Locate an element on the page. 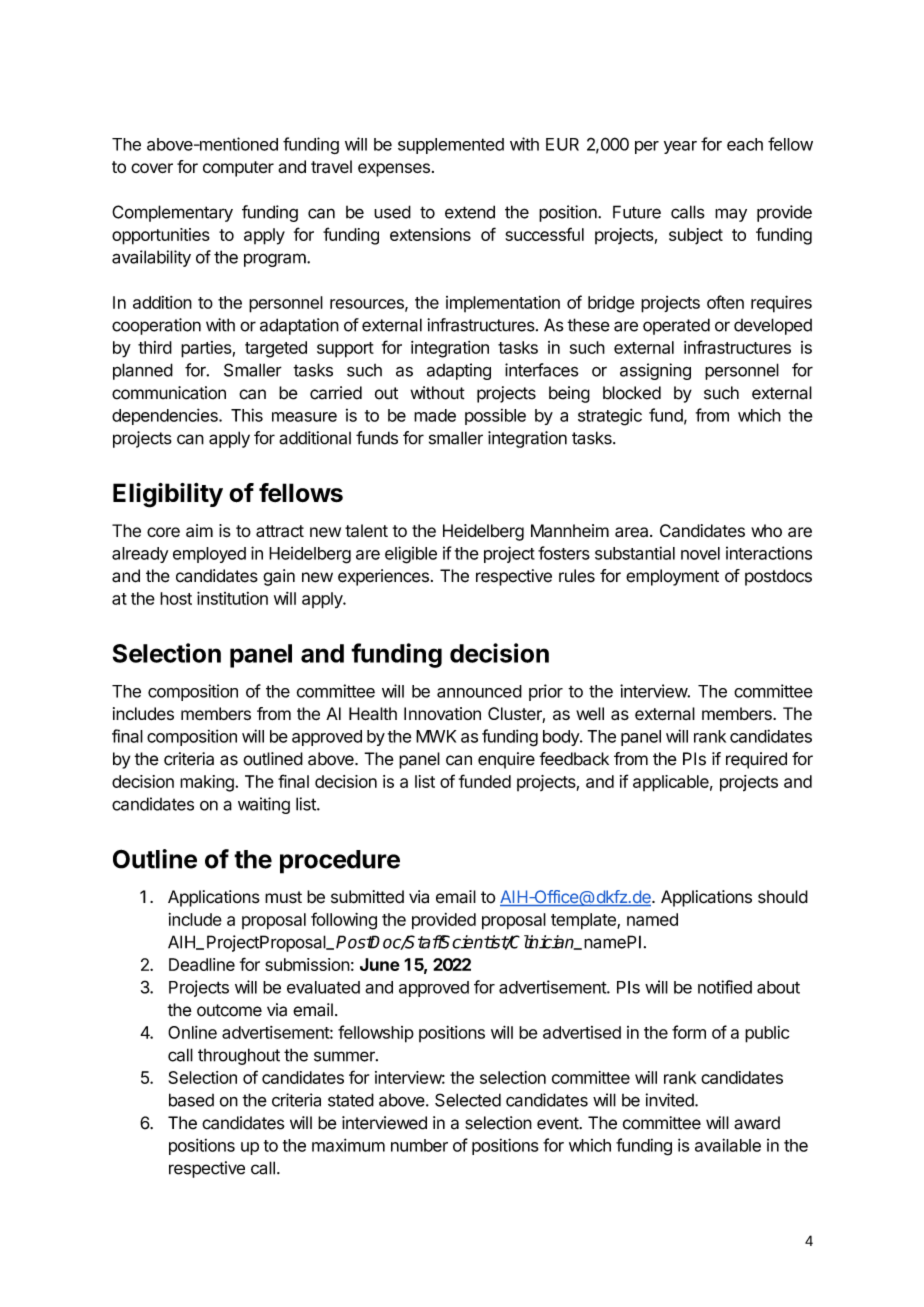 Image resolution: width=924 pixels, height=1307 pixels. computer is located at coordinates (238, 169).
